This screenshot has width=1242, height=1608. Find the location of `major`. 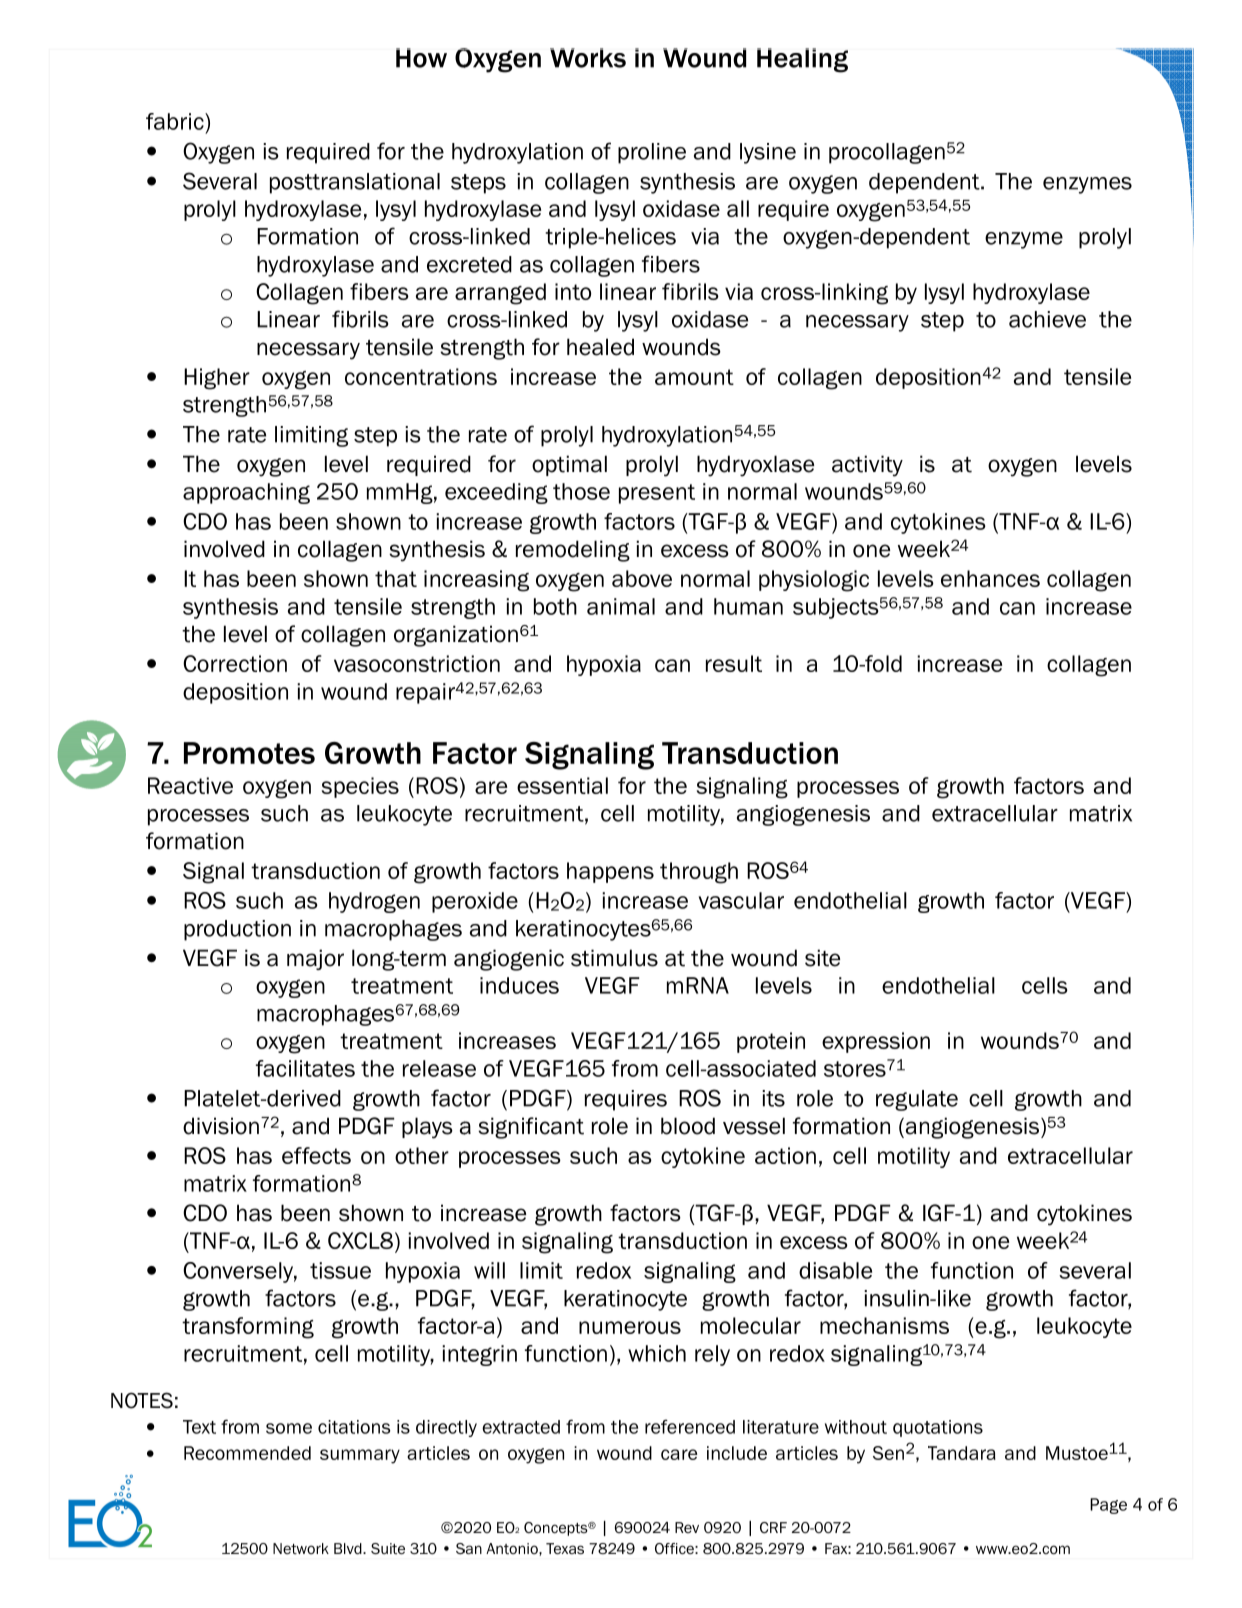

major is located at coordinates (315, 959).
